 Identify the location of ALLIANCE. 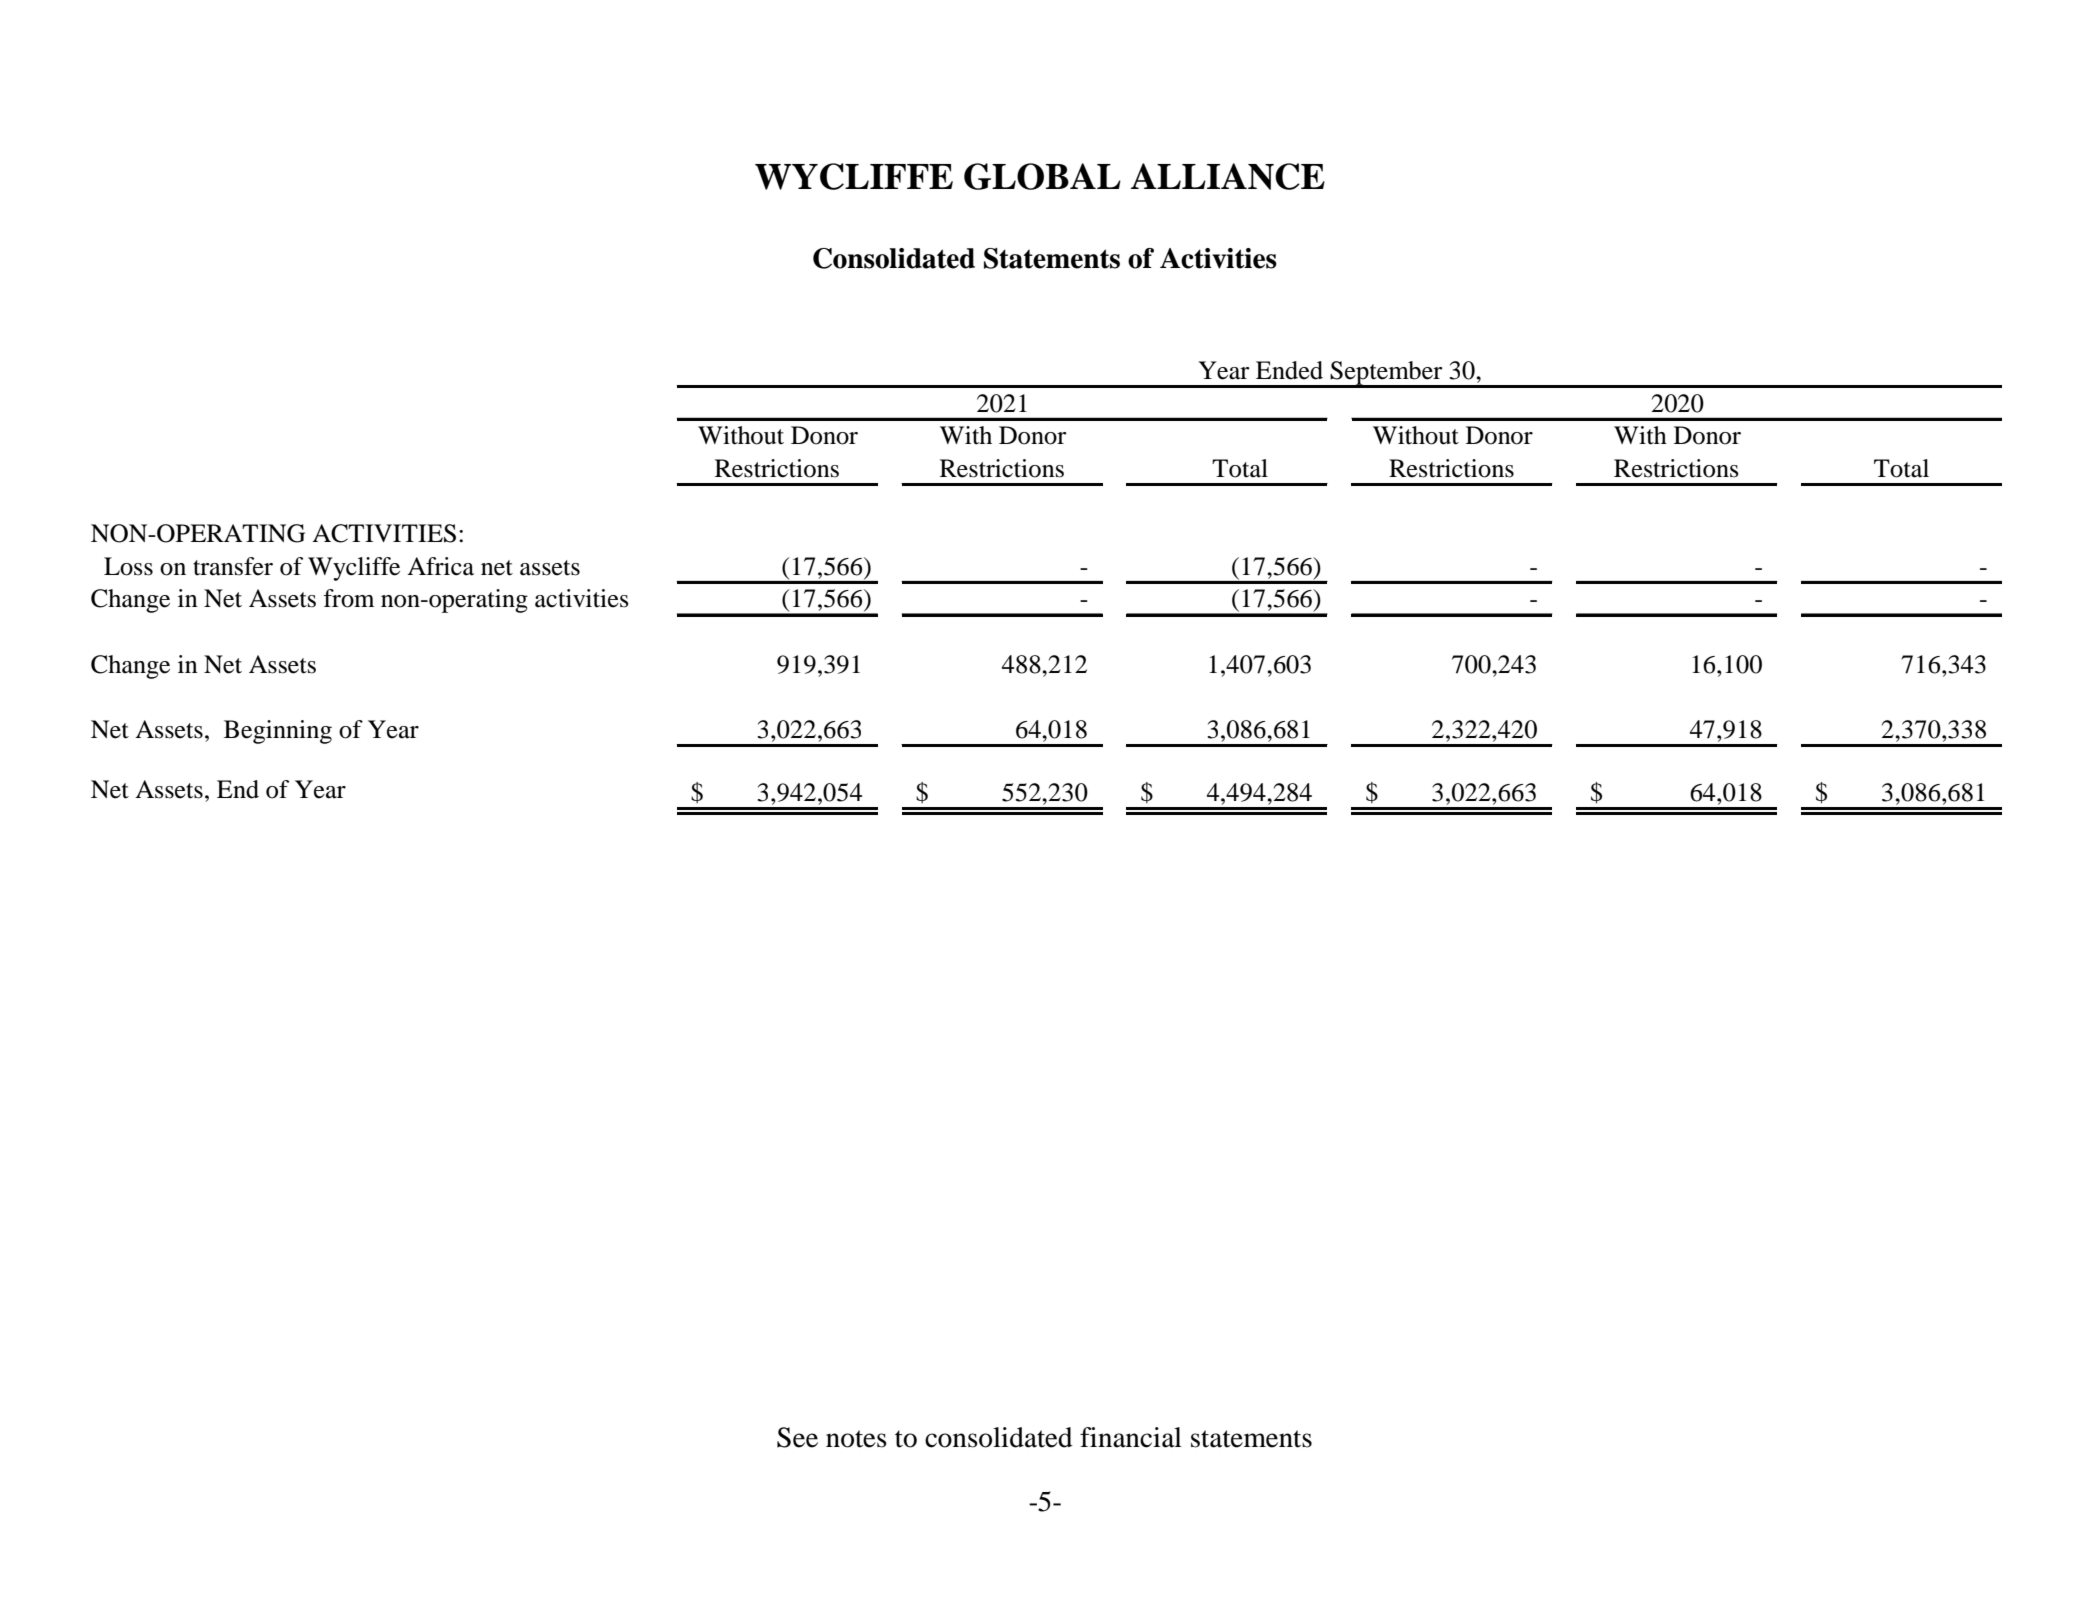
(1228, 176).
